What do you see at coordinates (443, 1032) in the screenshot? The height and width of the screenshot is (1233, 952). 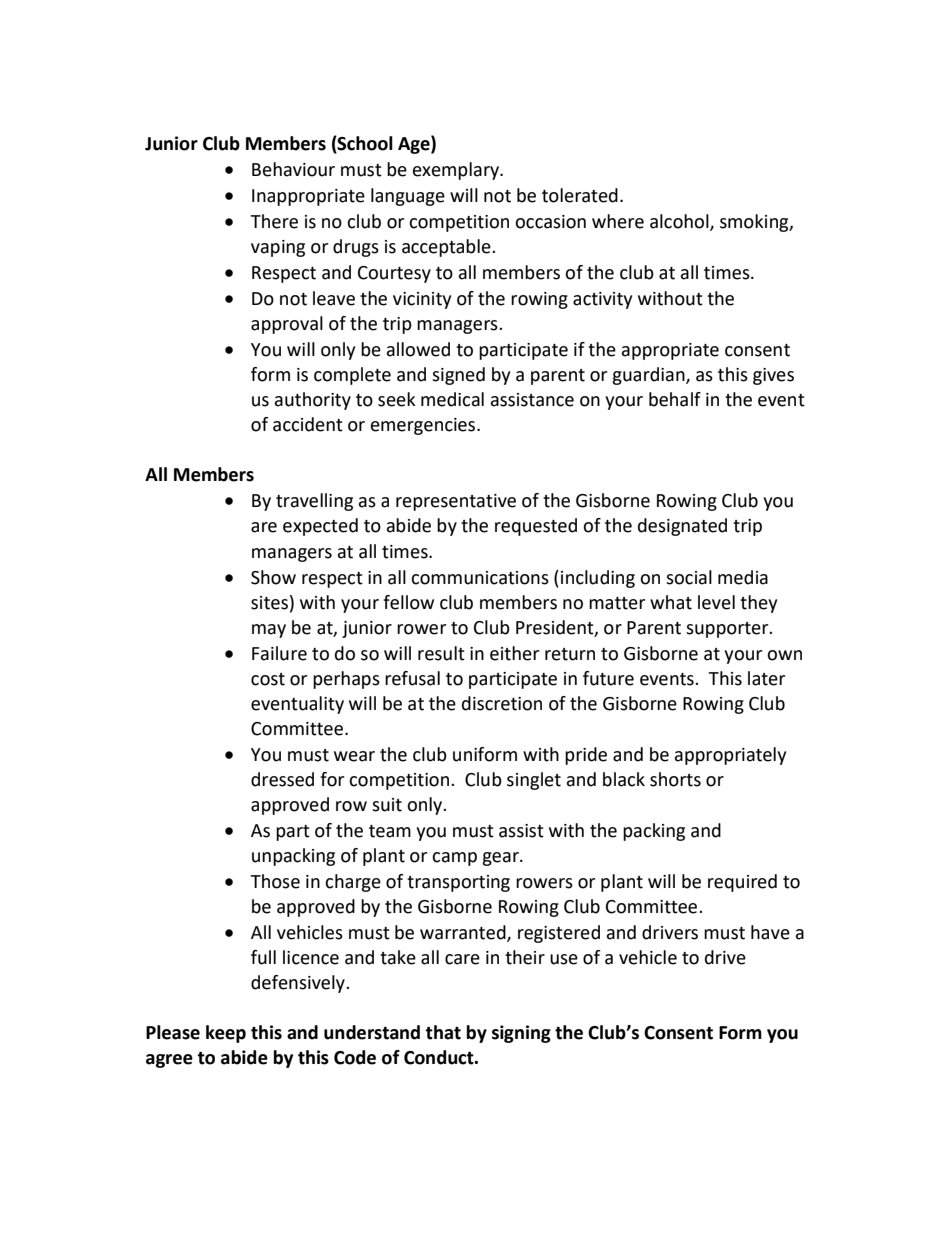 I see `that` at bounding box center [443, 1032].
